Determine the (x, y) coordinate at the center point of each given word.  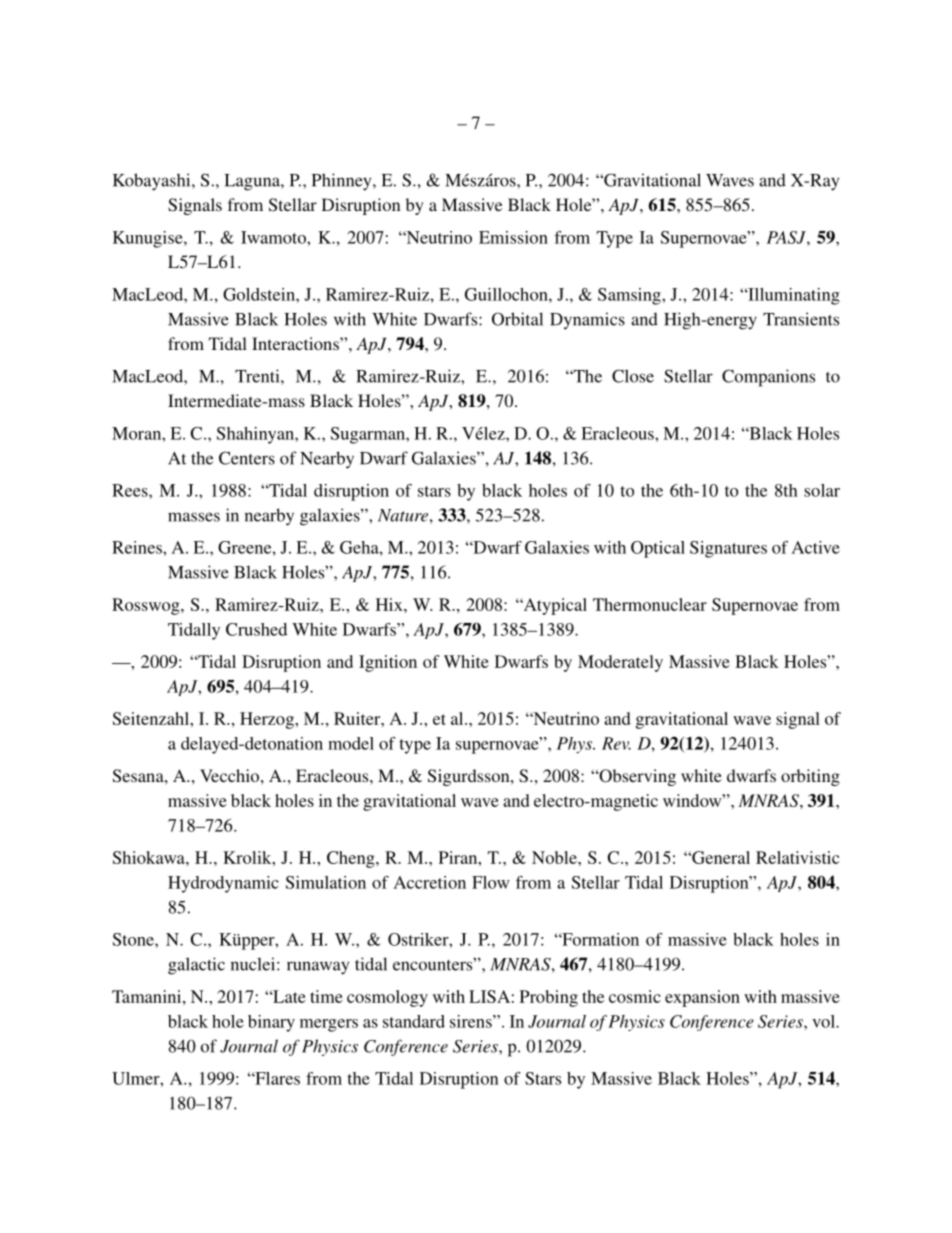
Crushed (256, 629)
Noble (555, 857)
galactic (196, 966)
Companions (768, 378)
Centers (247, 458)
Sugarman (369, 435)
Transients (801, 319)
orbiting (810, 777)
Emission (513, 237)
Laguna (253, 182)
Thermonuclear (650, 604)
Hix (390, 604)
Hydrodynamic (223, 884)
